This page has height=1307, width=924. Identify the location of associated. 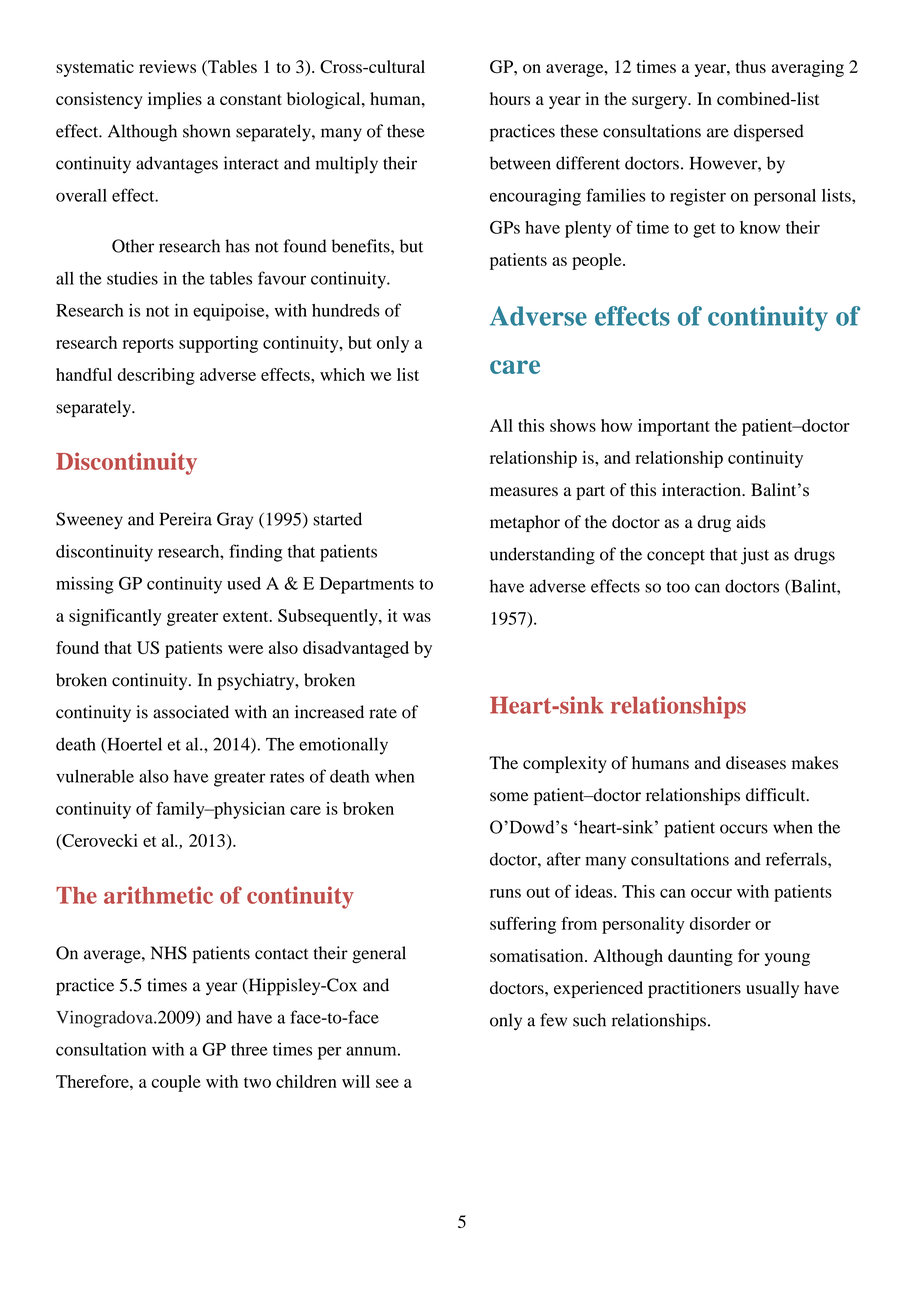
(191, 712).
